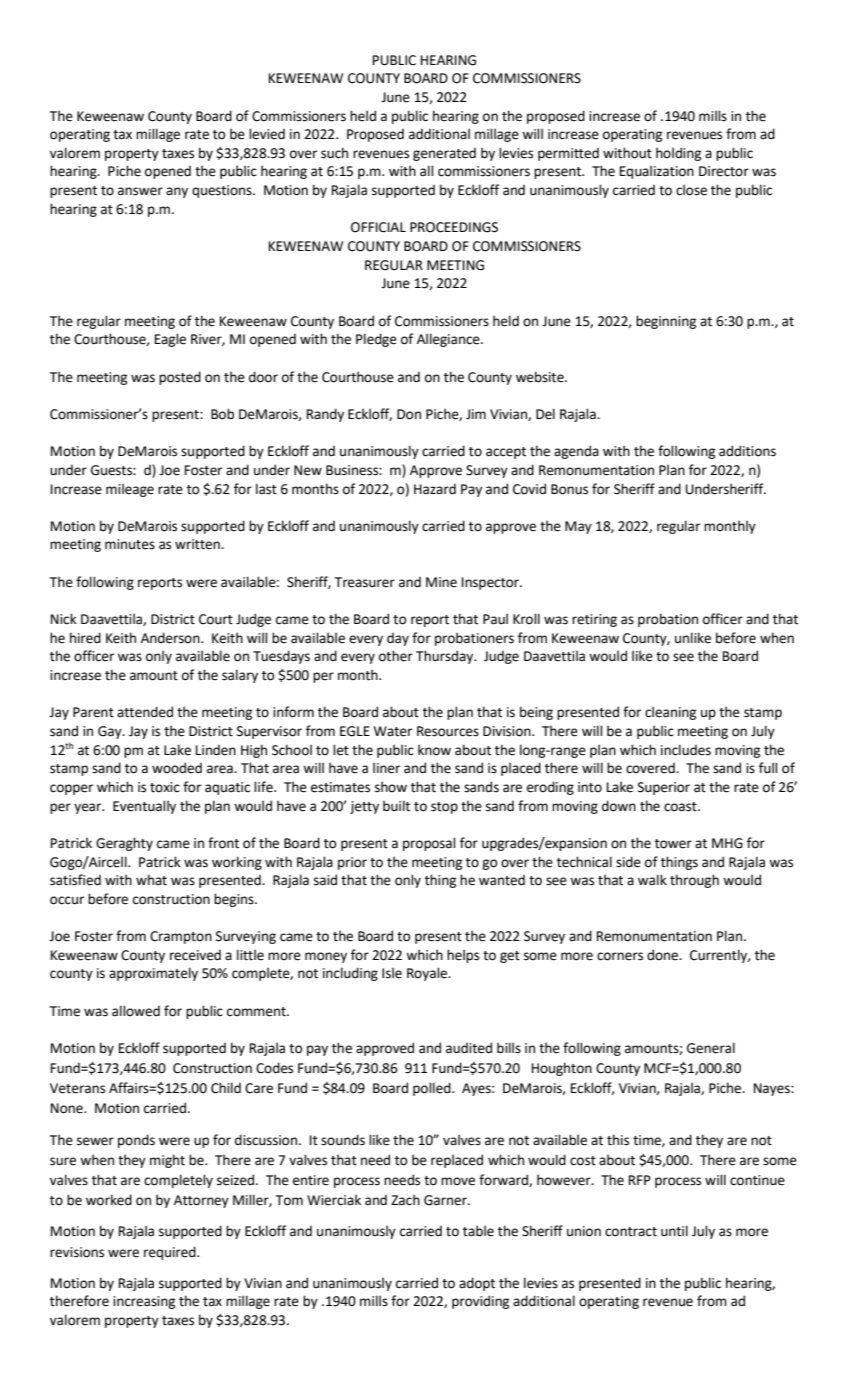 This image has width=849, height=1400. What do you see at coordinates (429, 844) in the image?
I see `proposal` at bounding box center [429, 844].
